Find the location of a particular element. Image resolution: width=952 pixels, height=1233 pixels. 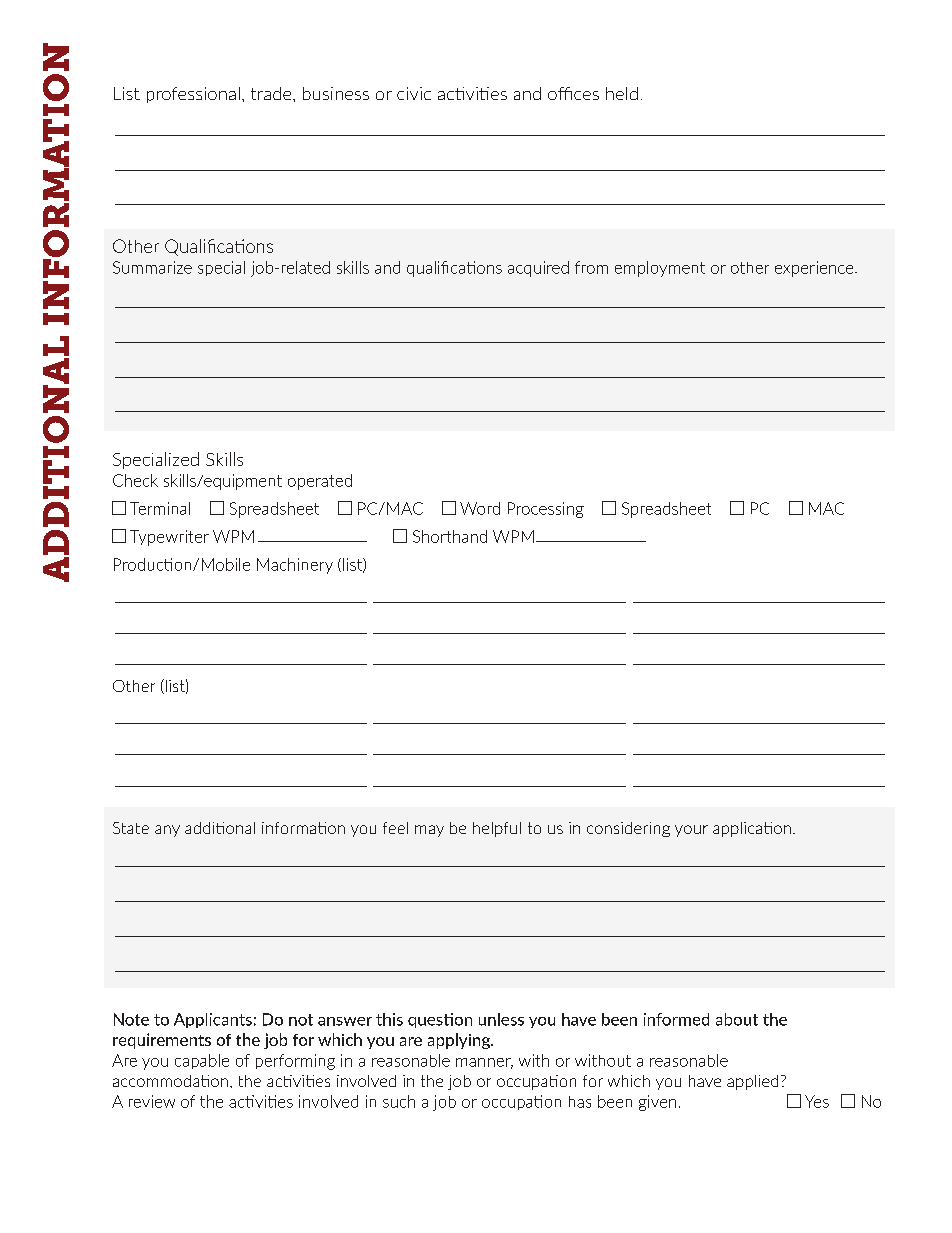

professional is located at coordinates (193, 95).
